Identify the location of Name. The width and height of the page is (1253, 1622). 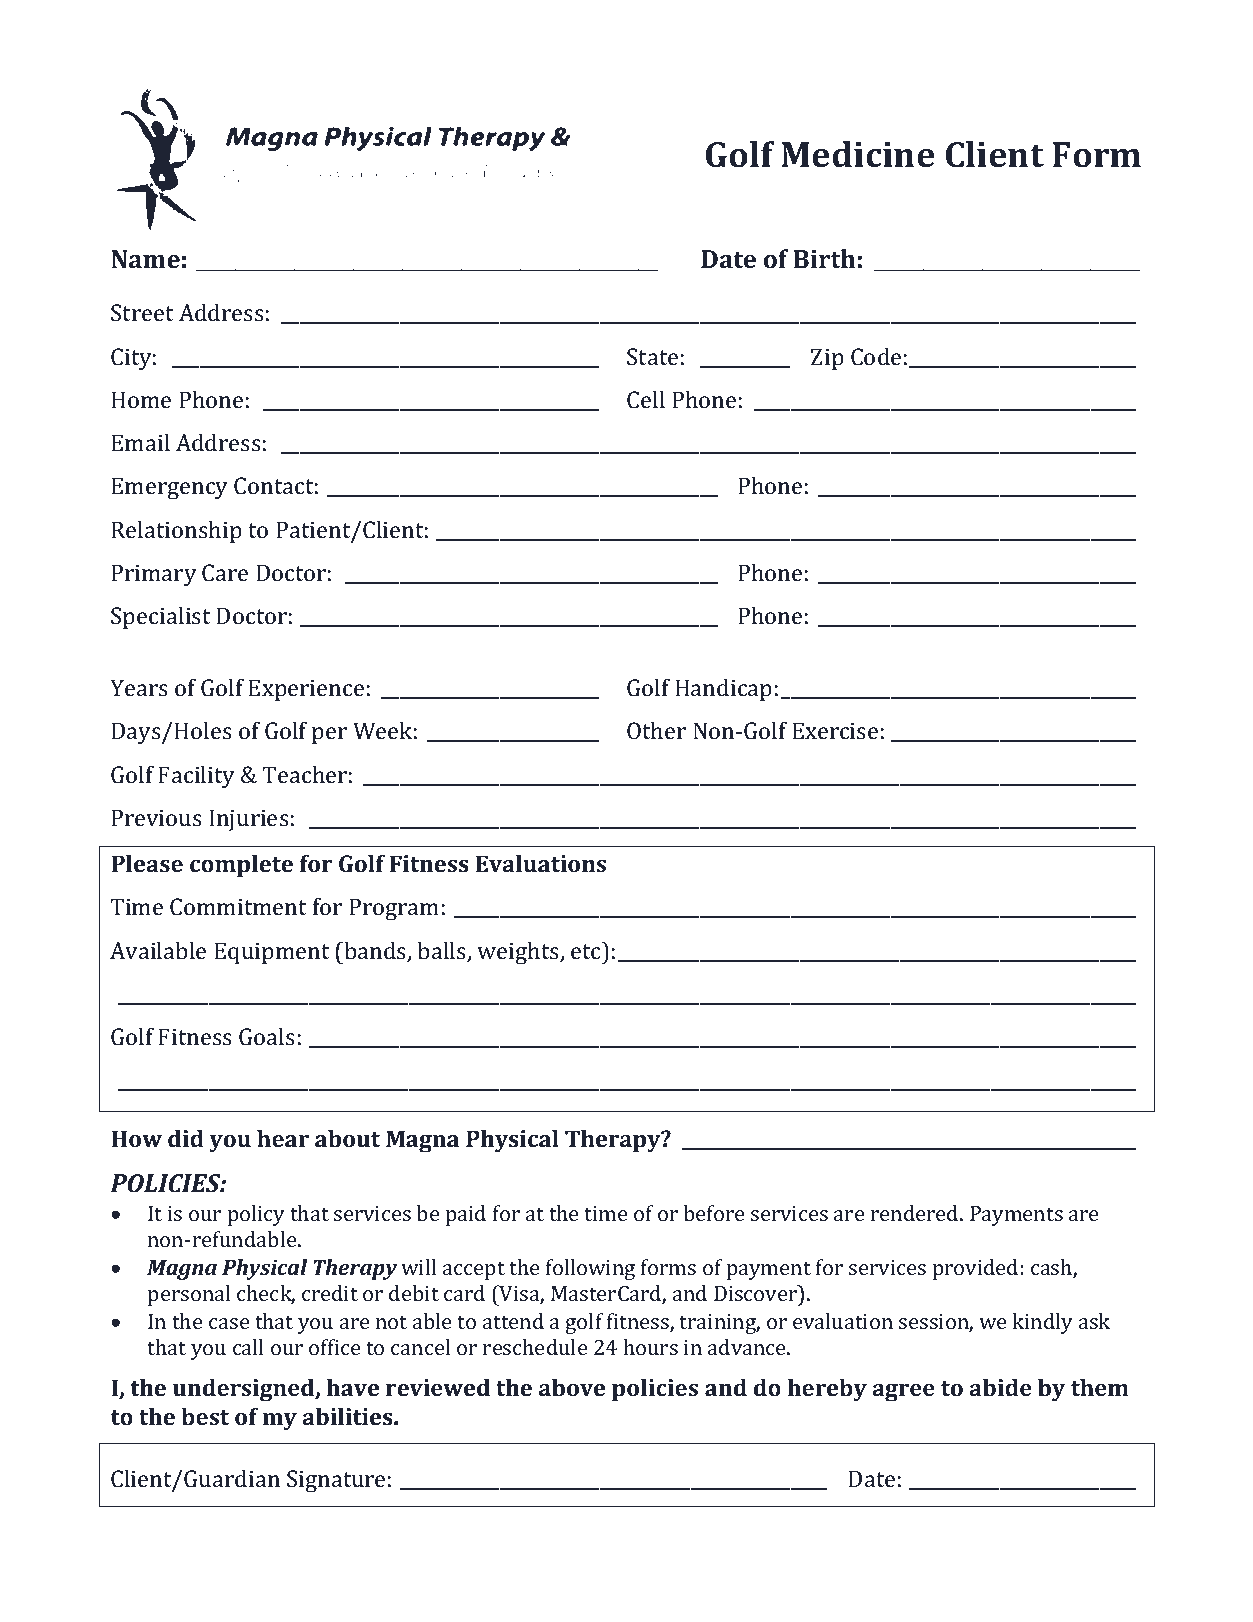
(145, 259).
